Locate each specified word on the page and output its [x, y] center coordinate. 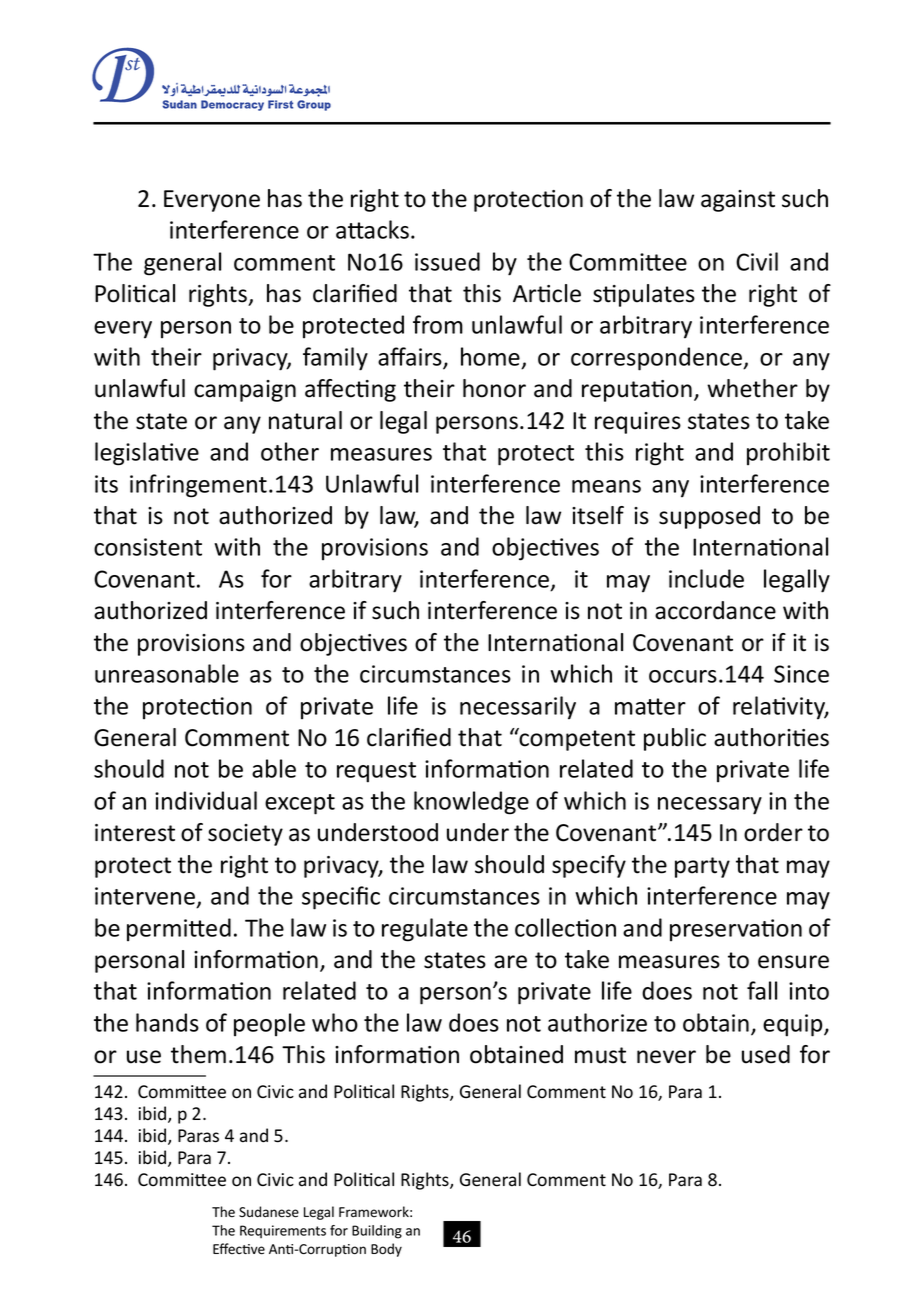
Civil [757, 261]
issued [447, 261]
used [766, 1054]
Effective [239, 1249]
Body [386, 1250]
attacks [372, 229]
